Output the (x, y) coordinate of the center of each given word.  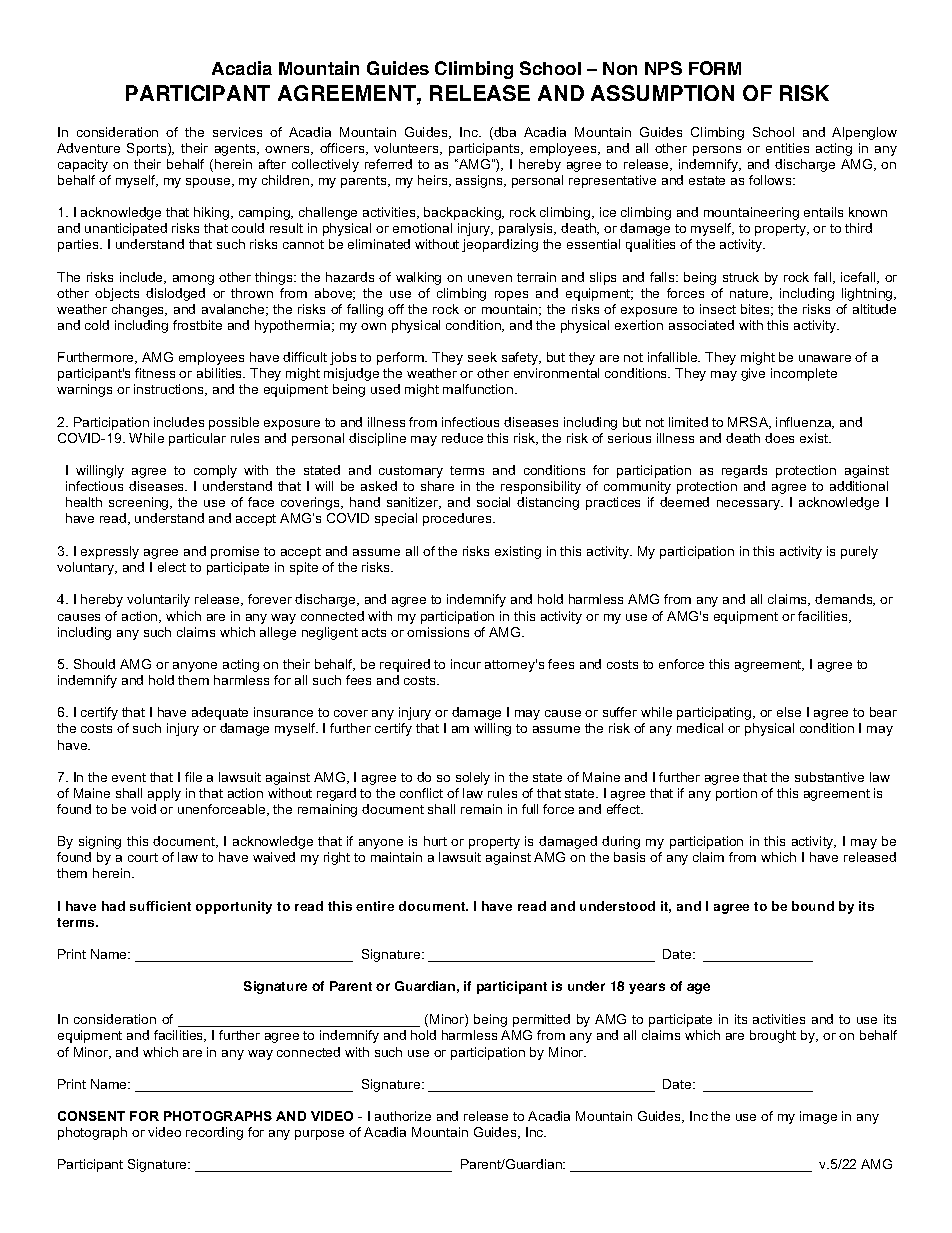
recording (214, 1133)
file (193, 777)
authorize (403, 1116)
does (779, 438)
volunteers (407, 149)
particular (197, 439)
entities (787, 148)
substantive (829, 777)
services (237, 132)
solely (473, 778)
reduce (462, 438)
